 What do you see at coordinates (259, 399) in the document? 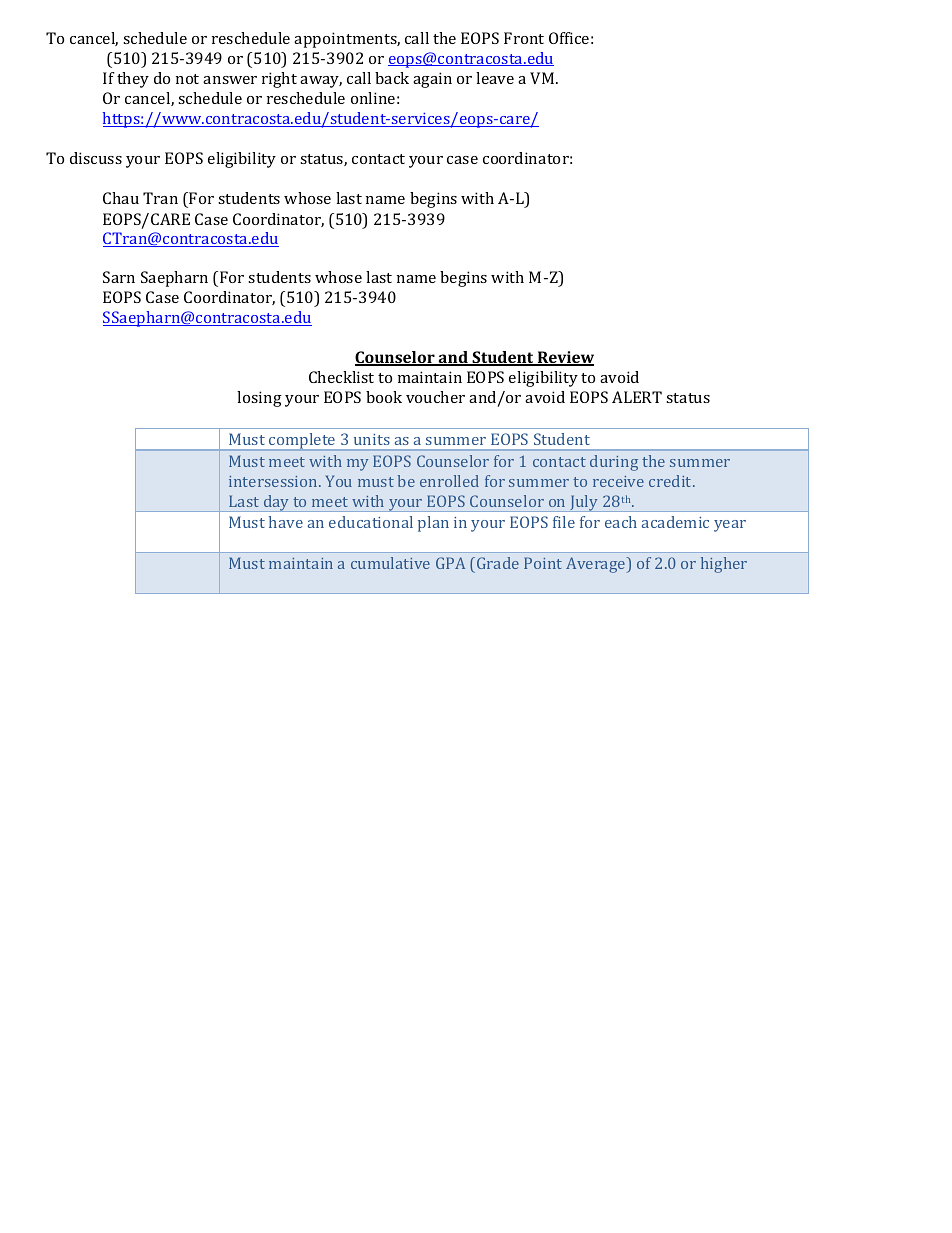
I see `losing` at bounding box center [259, 399].
